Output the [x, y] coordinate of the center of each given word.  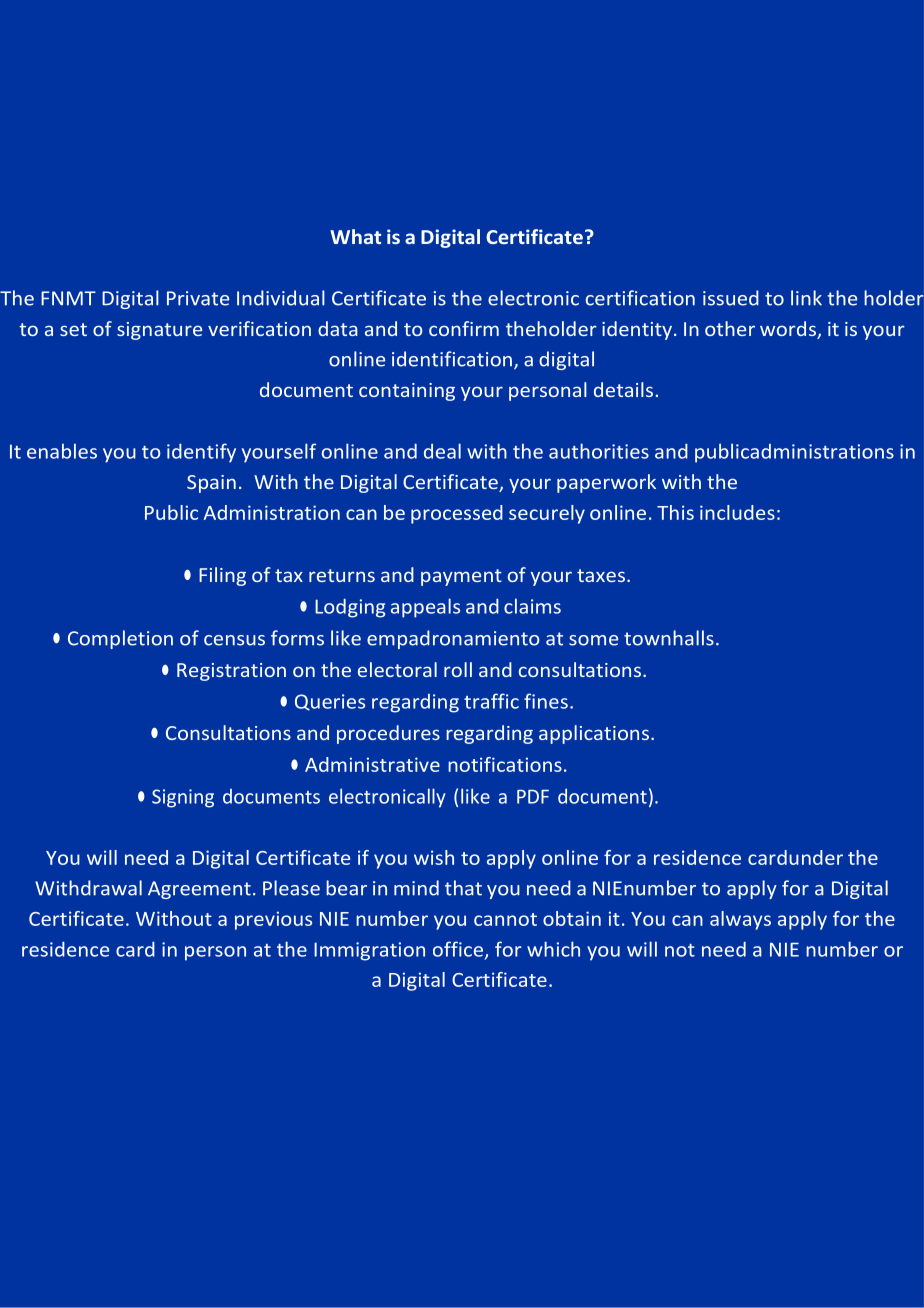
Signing [183, 798]
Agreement [199, 890]
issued [731, 298]
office [458, 949]
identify [201, 453]
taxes [601, 575]
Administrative [372, 764]
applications [594, 734]
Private [198, 298]
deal [442, 451]
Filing [222, 576]
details [623, 389]
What [355, 236]
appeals [425, 608]
